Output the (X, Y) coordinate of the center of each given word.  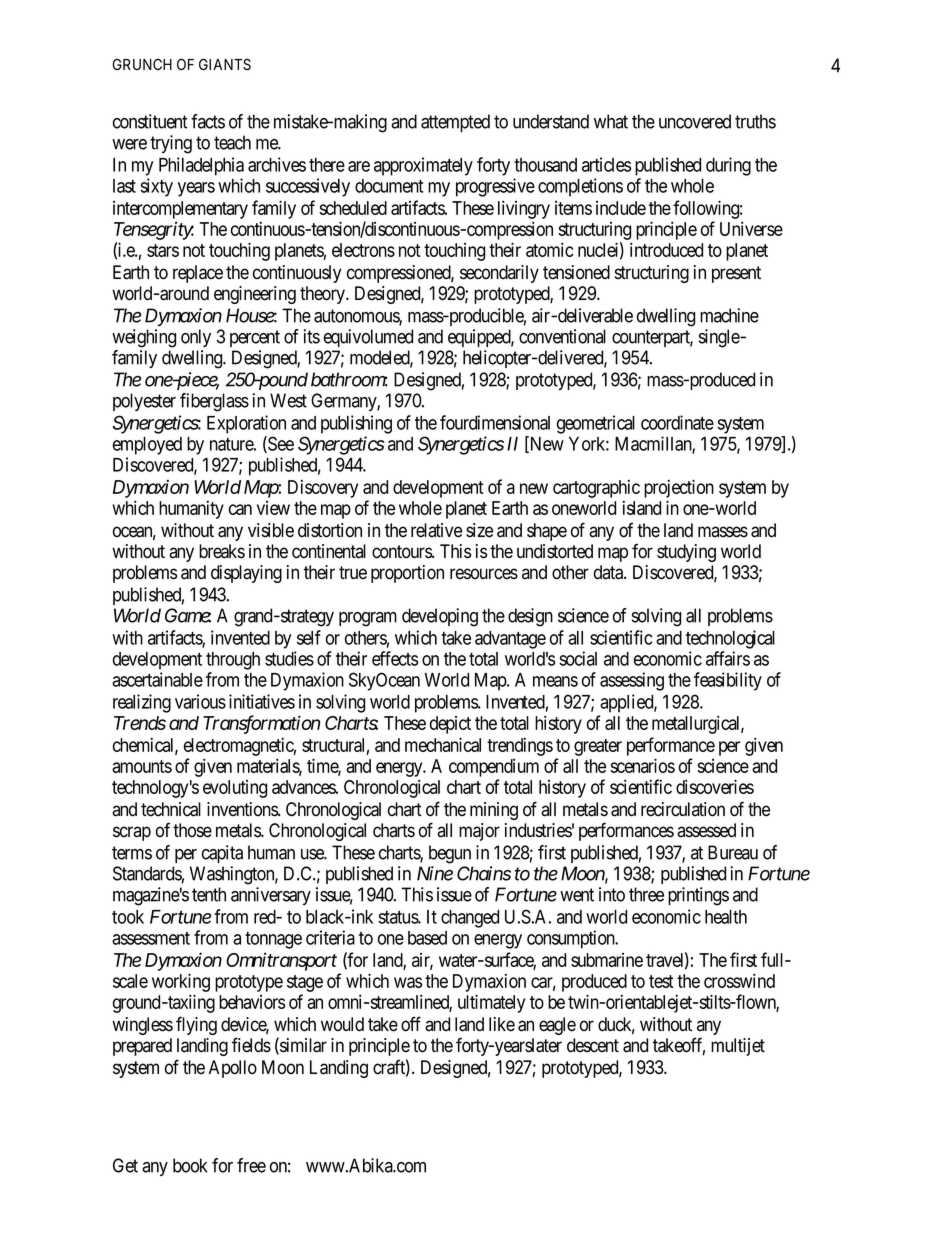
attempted (455, 123)
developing (440, 617)
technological (730, 639)
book (190, 1165)
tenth (209, 894)
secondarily (499, 274)
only (196, 338)
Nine (435, 873)
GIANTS (225, 64)
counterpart (652, 338)
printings (698, 896)
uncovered (695, 121)
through (233, 661)
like (502, 1024)
